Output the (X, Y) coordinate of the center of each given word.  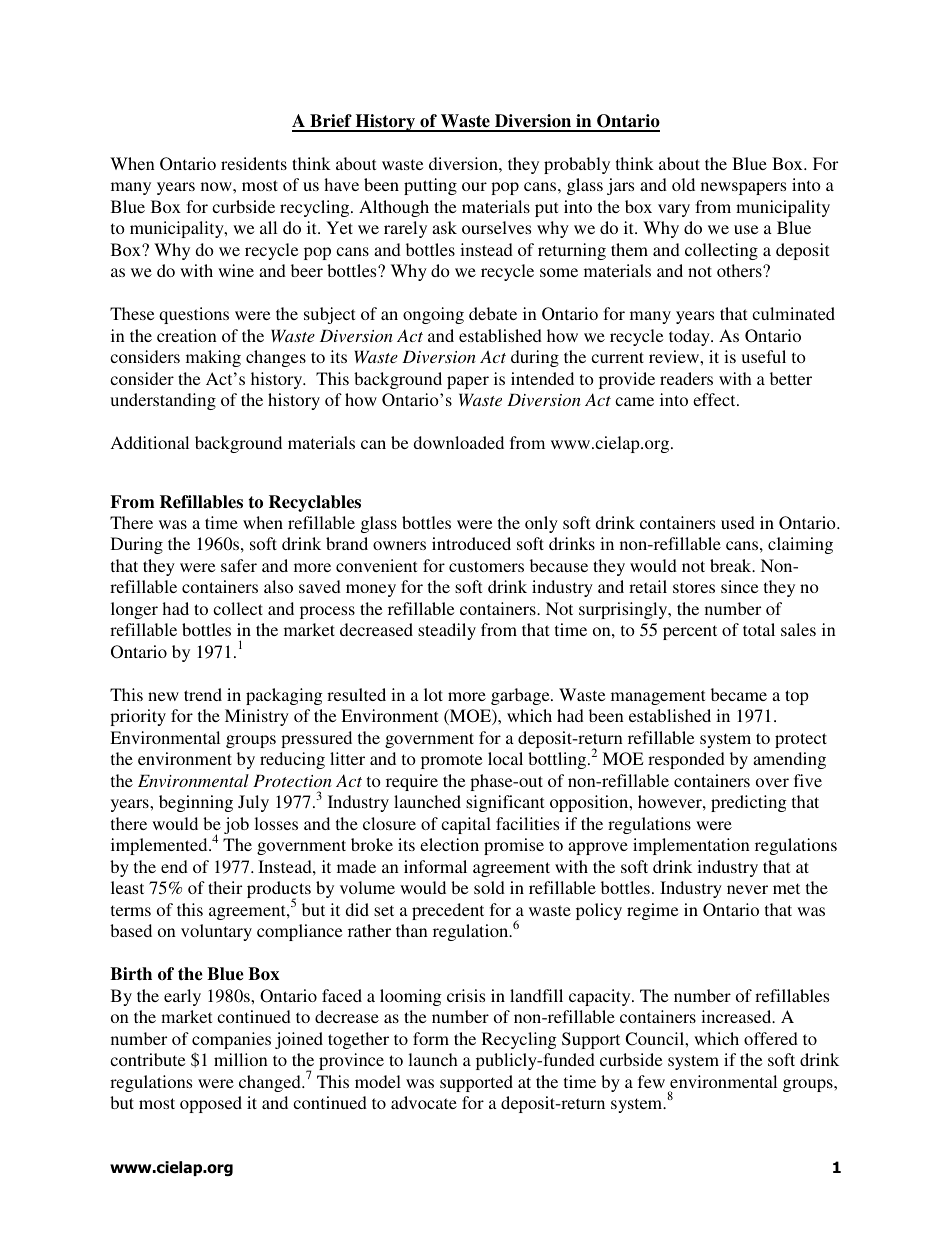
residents (254, 163)
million (241, 1059)
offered (771, 1038)
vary (674, 210)
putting (430, 186)
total (759, 629)
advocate (424, 1102)
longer (134, 610)
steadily (447, 631)
